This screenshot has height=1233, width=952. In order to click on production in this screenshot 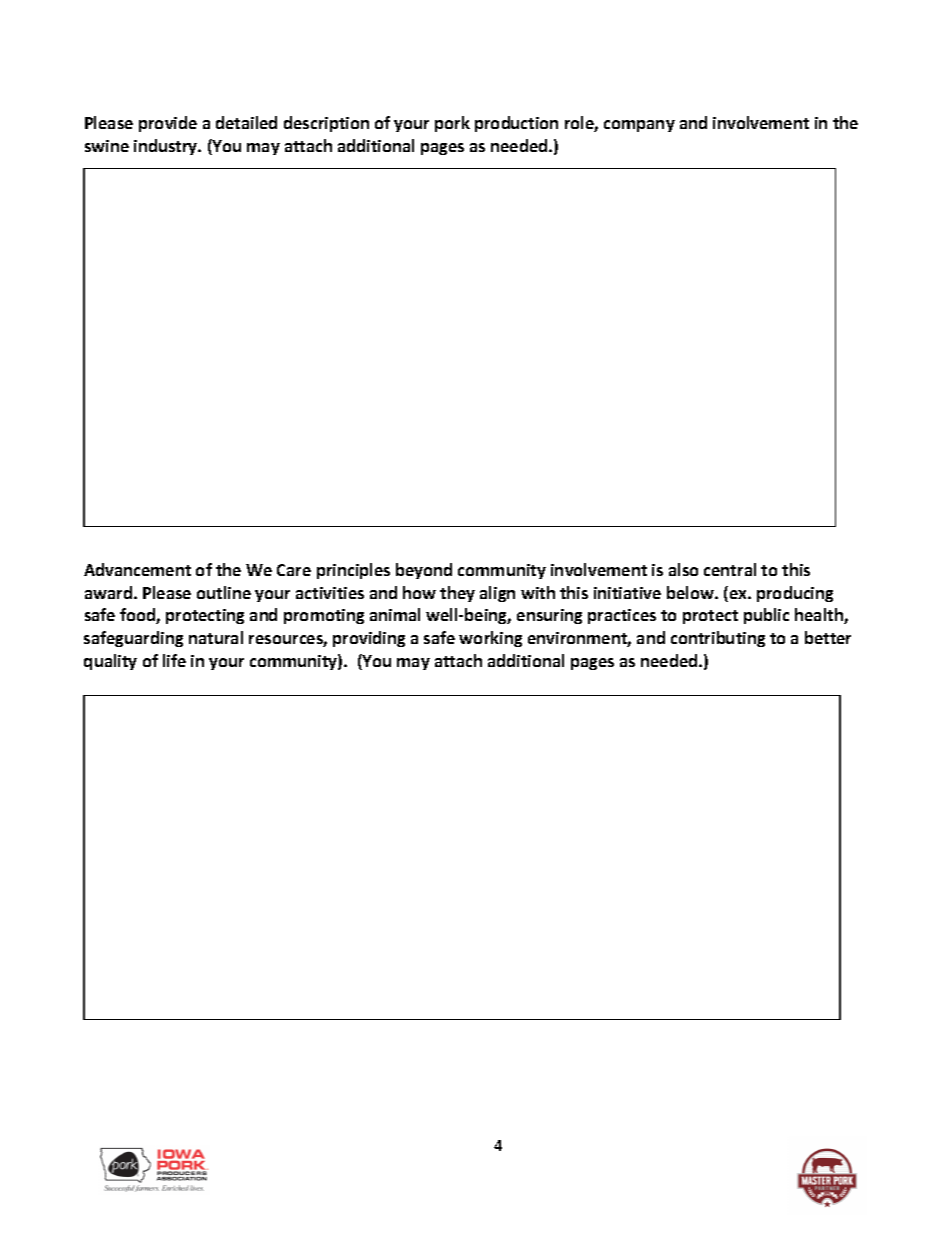, I will do `click(516, 124)`.
